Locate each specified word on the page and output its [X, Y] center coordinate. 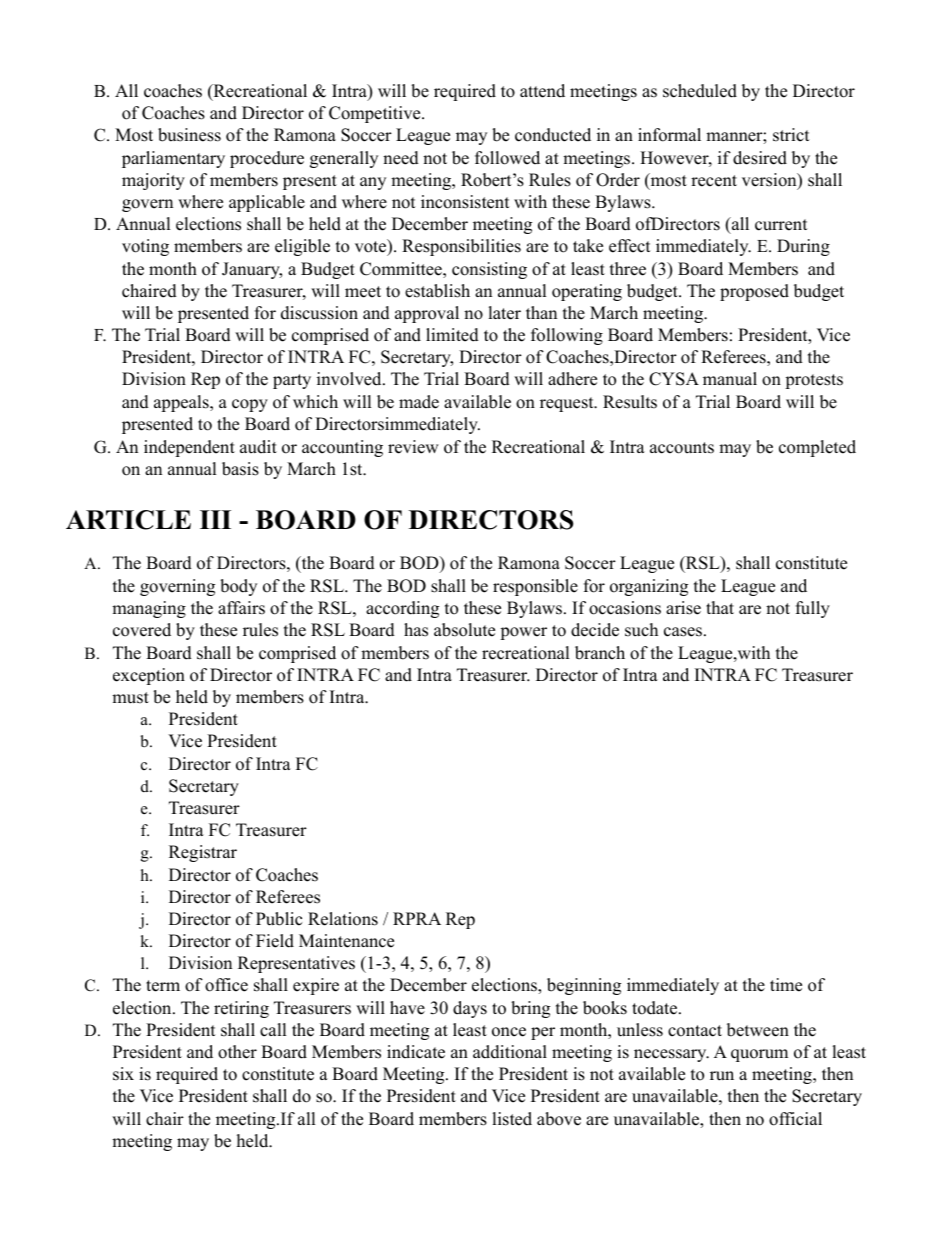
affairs [241, 608]
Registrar [203, 853]
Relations [343, 919]
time [786, 985]
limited [452, 335]
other [237, 1052]
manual [730, 379]
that [720, 607]
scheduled [700, 91]
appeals [182, 403]
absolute [464, 630]
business [189, 135]
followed [507, 158]
